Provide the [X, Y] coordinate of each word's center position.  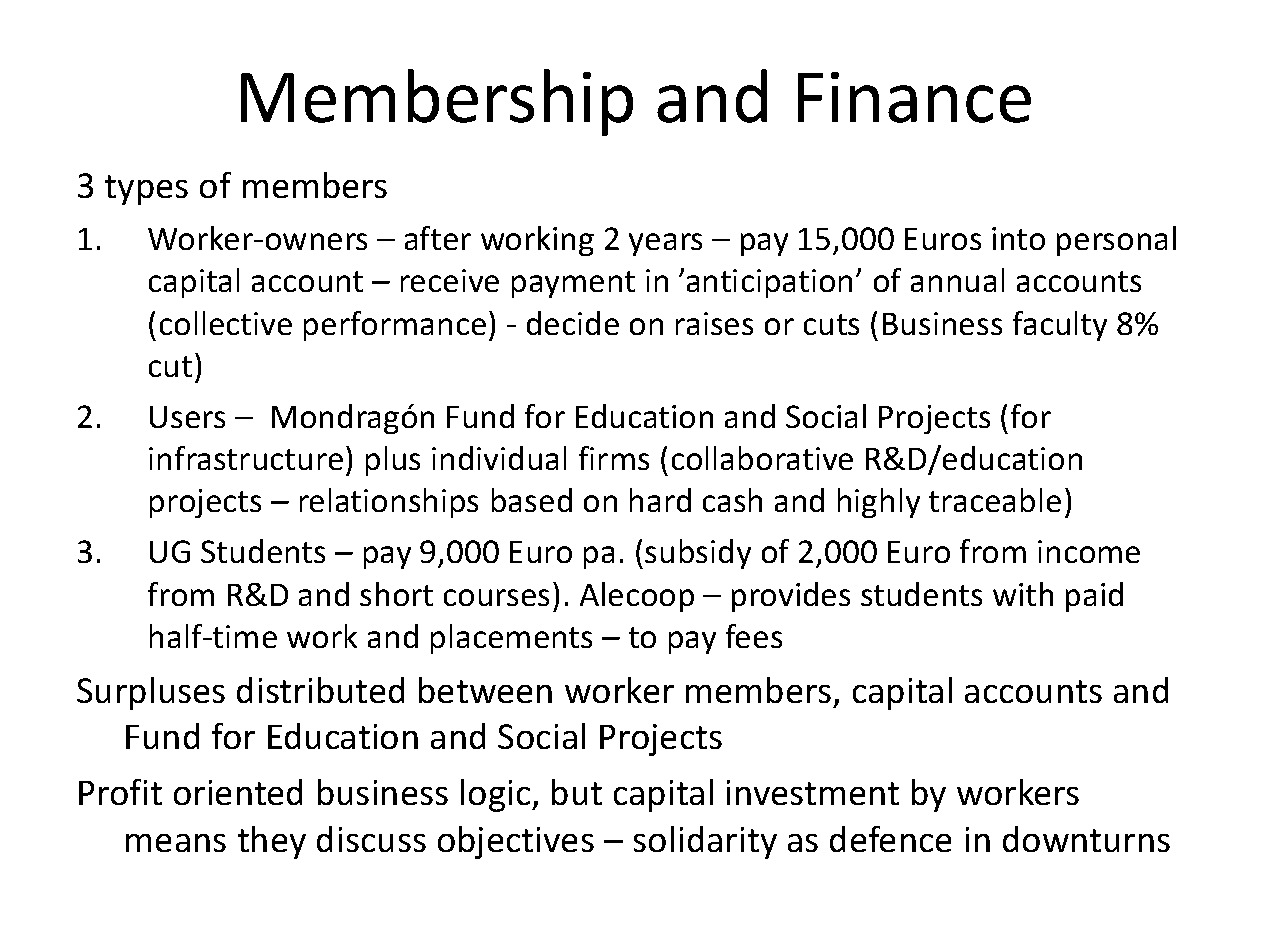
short [396, 594]
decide [573, 323]
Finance [914, 97]
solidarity [705, 842]
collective [226, 323]
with [1023, 594]
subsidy [698, 554]
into [1018, 238]
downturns [1086, 839]
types [146, 190]
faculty [1060, 326]
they [272, 842]
